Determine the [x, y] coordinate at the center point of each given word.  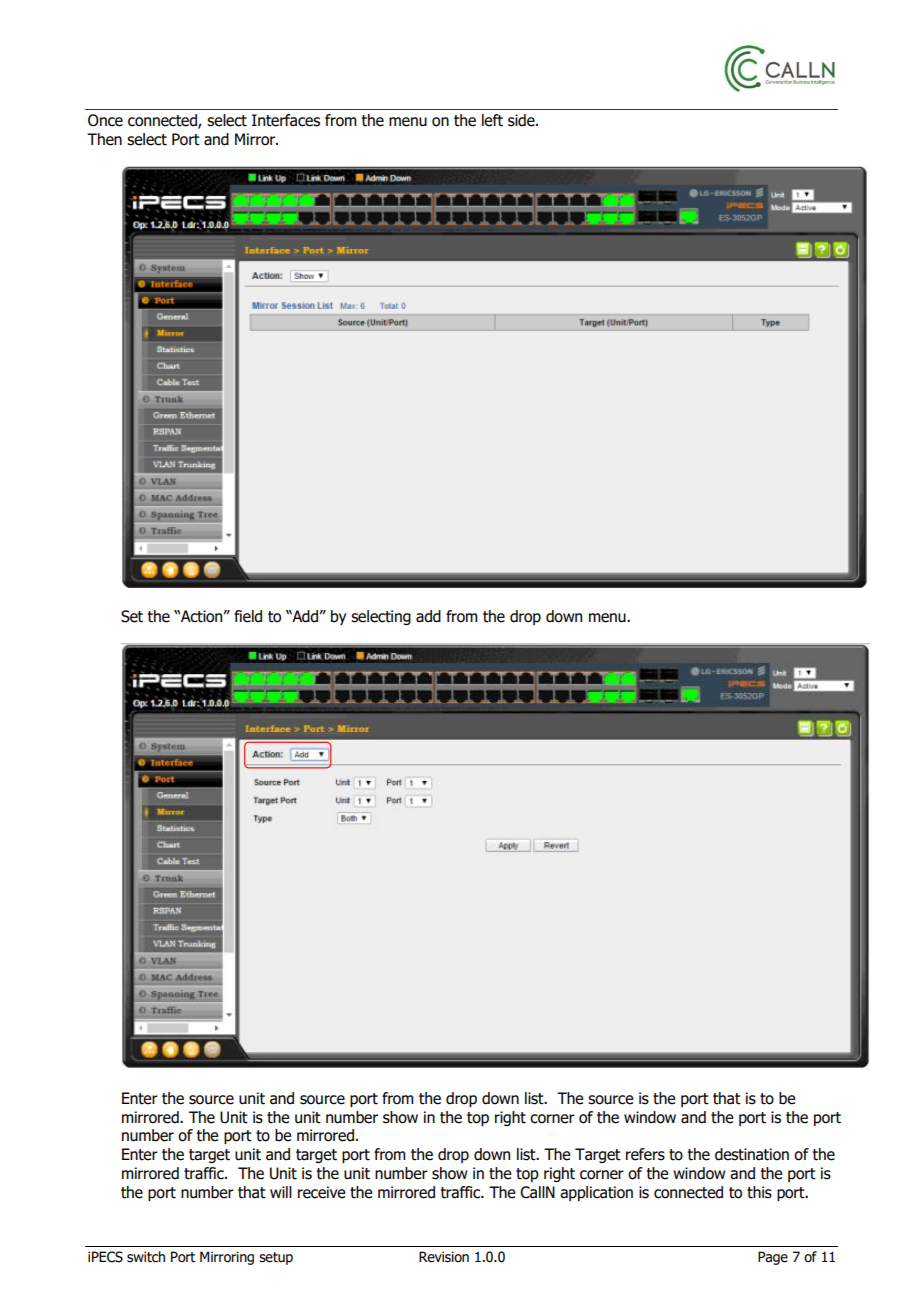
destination [752, 1154]
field [248, 616]
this [759, 1192]
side [522, 120]
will [281, 1192]
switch [146, 1257]
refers [645, 1154]
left [492, 120]
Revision [444, 1257]
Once [105, 120]
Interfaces [286, 120]
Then [104, 139]
